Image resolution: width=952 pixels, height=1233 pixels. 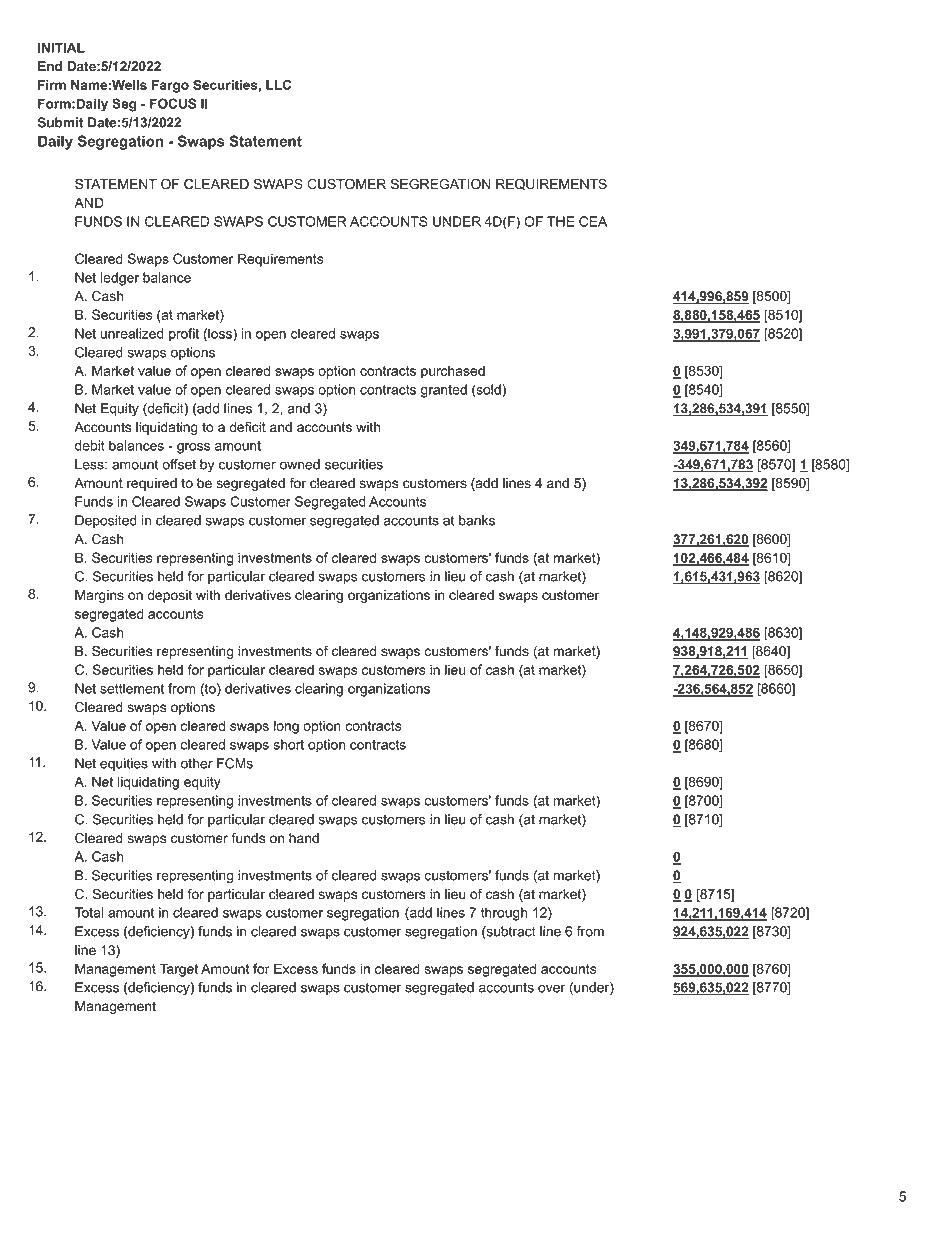 What do you see at coordinates (89, 912) in the screenshot?
I see `Total` at bounding box center [89, 912].
